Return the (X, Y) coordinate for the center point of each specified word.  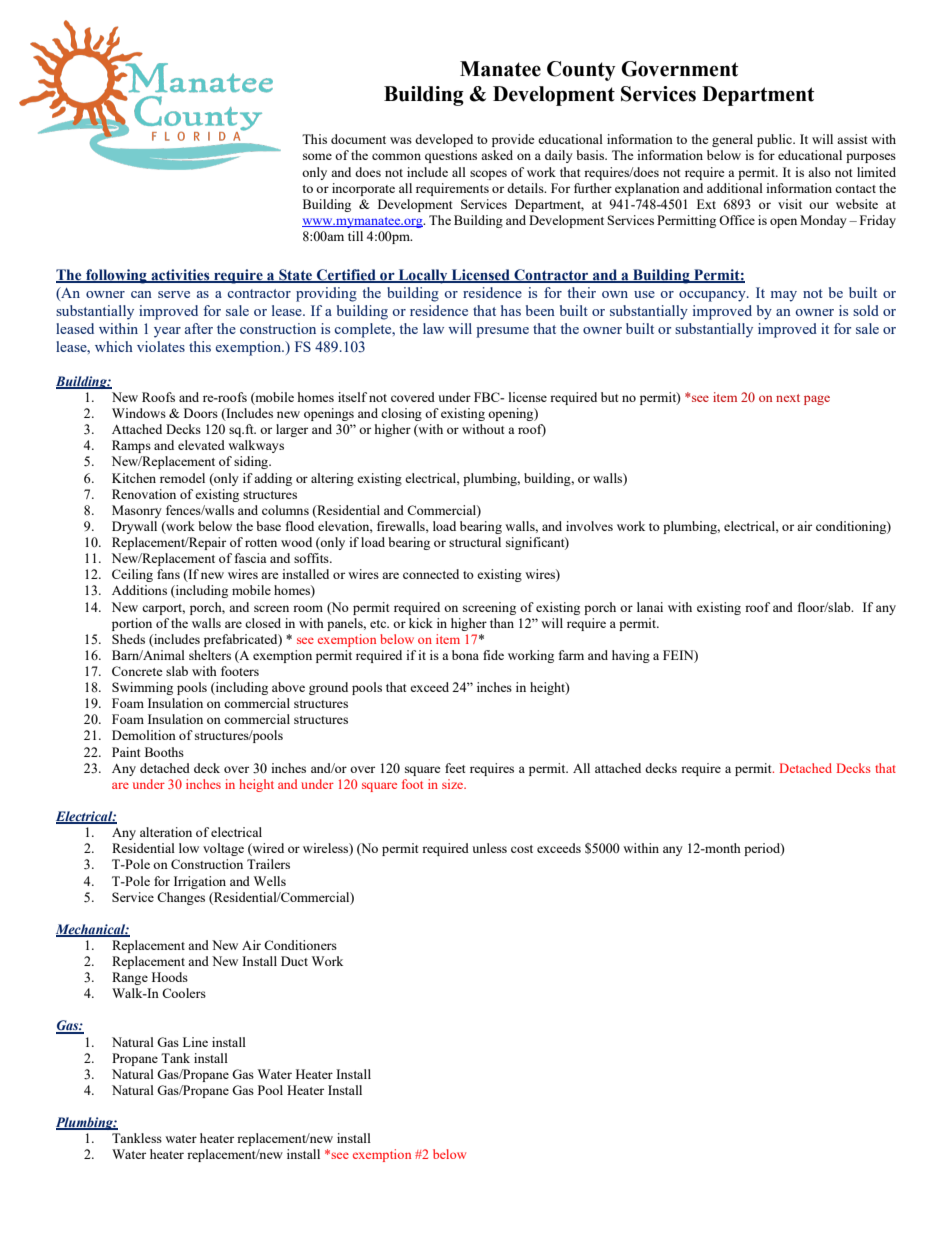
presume (502, 332)
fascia (251, 558)
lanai (650, 607)
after (199, 328)
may (784, 296)
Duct (294, 961)
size (454, 784)
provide (513, 140)
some (317, 156)
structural (475, 542)
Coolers (184, 993)
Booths (164, 752)
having (631, 656)
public (775, 140)
